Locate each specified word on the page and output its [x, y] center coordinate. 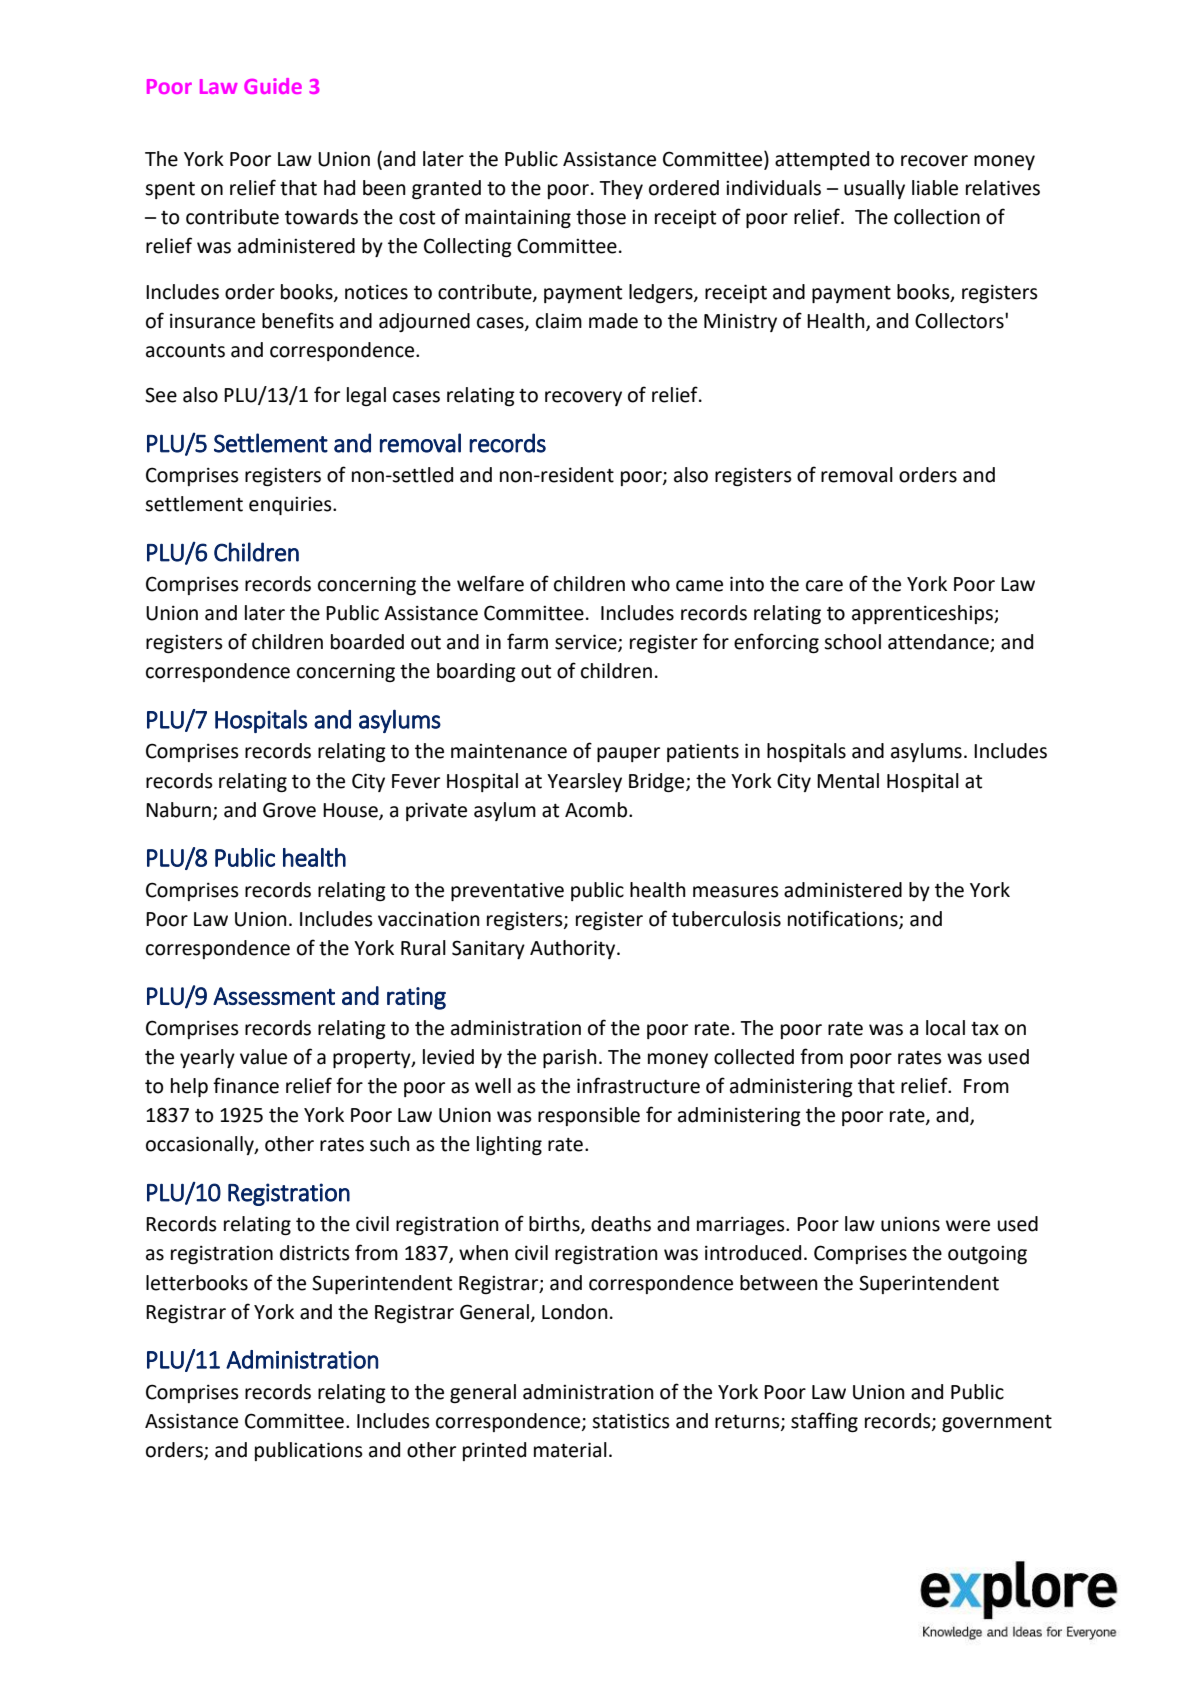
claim [559, 321]
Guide [273, 86]
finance [246, 1085]
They [621, 189]
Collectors [960, 321]
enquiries [291, 506]
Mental [848, 781]
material [570, 1450]
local [945, 1028]
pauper [628, 754]
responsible [589, 1116]
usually [874, 189]
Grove [289, 810]
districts [315, 1253]
